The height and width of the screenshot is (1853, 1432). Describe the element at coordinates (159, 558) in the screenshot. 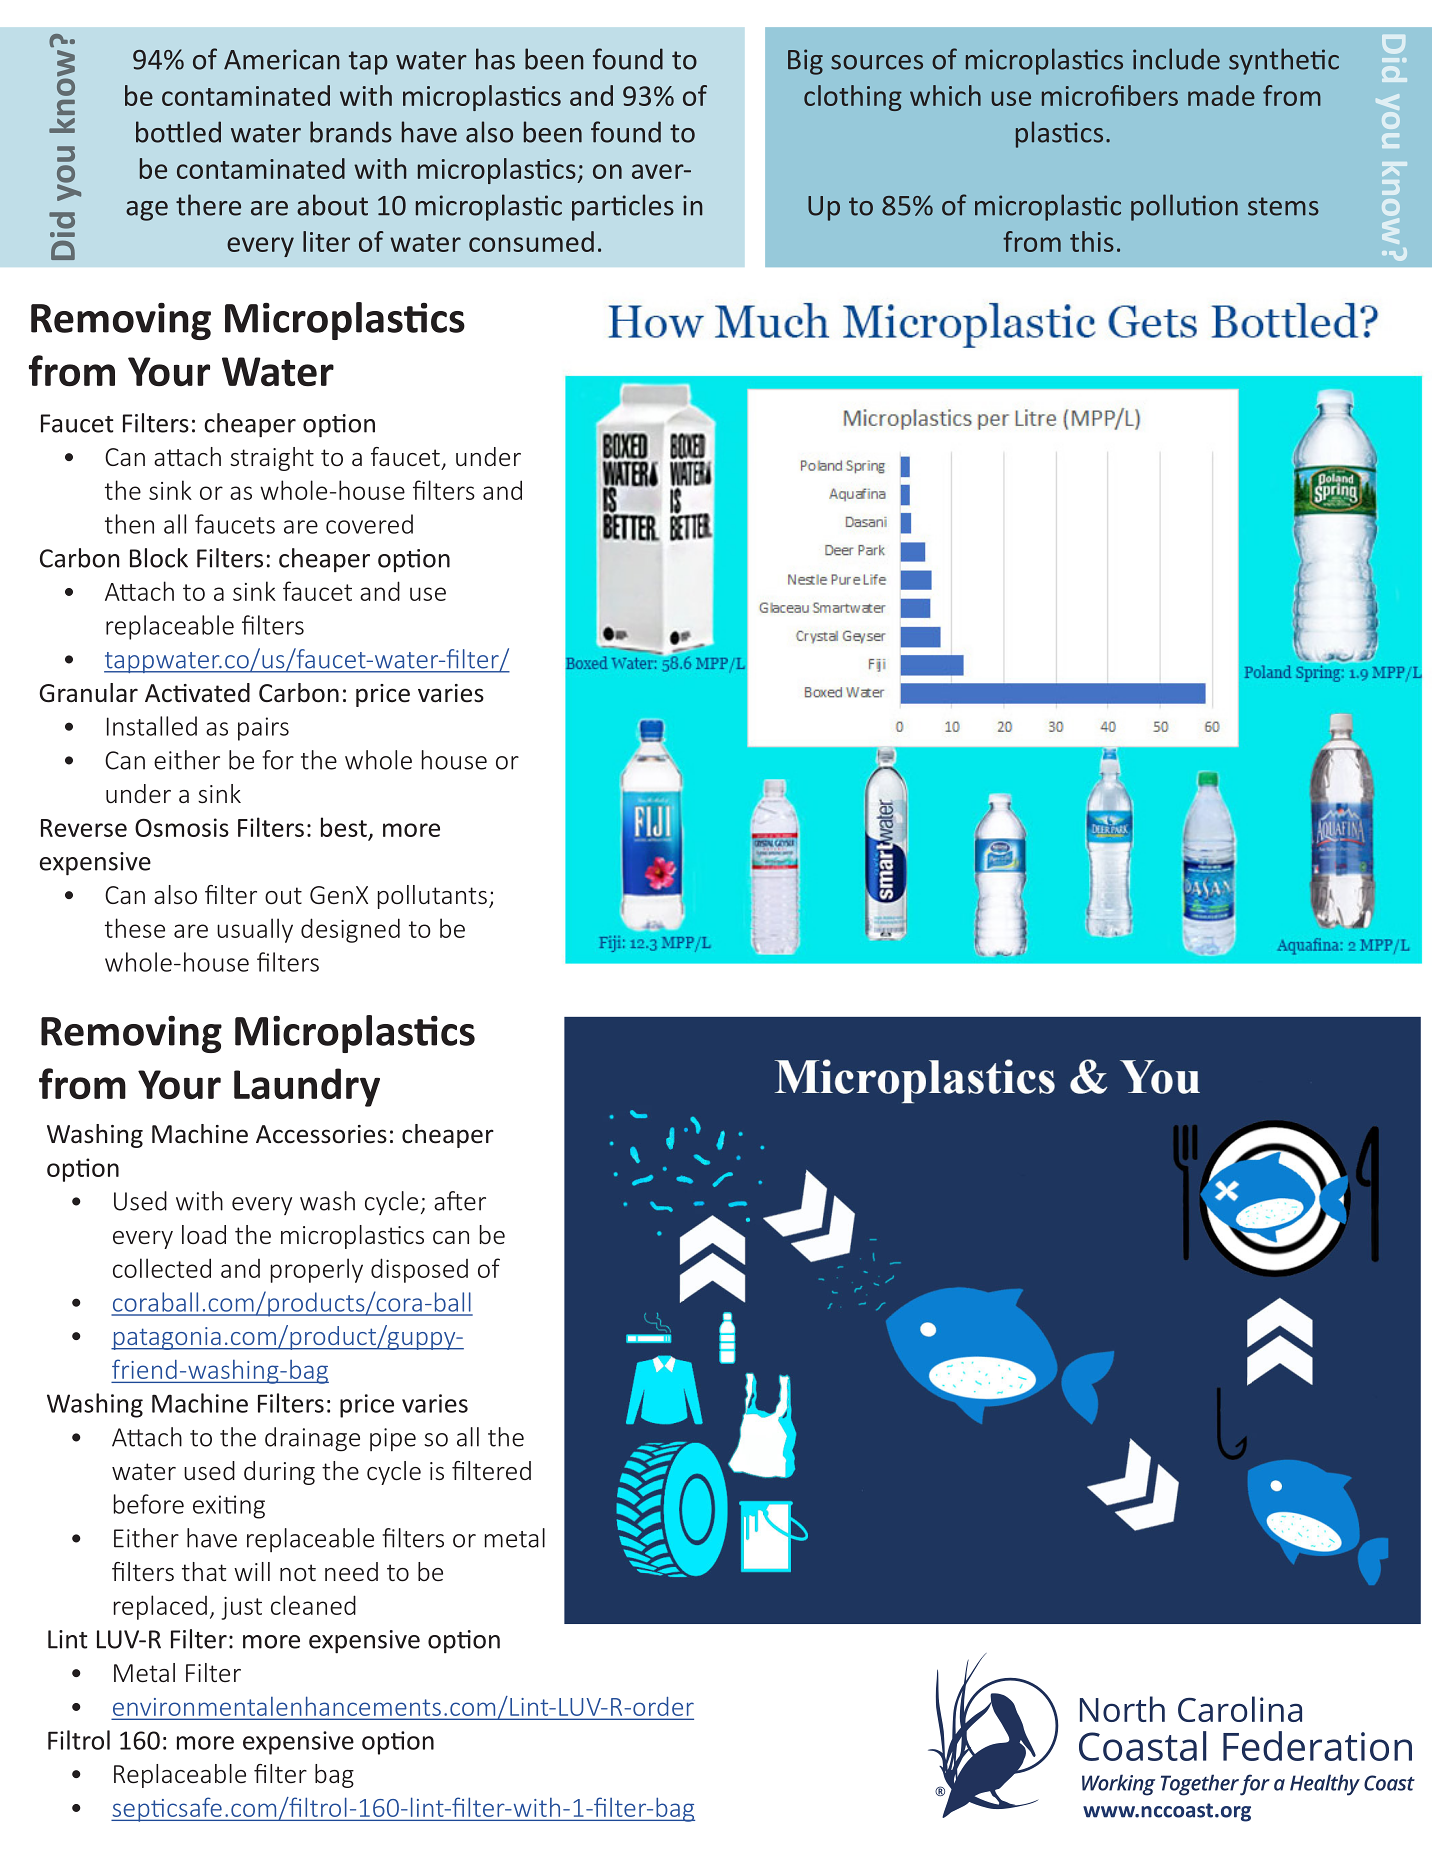

I see `Block` at that location.
